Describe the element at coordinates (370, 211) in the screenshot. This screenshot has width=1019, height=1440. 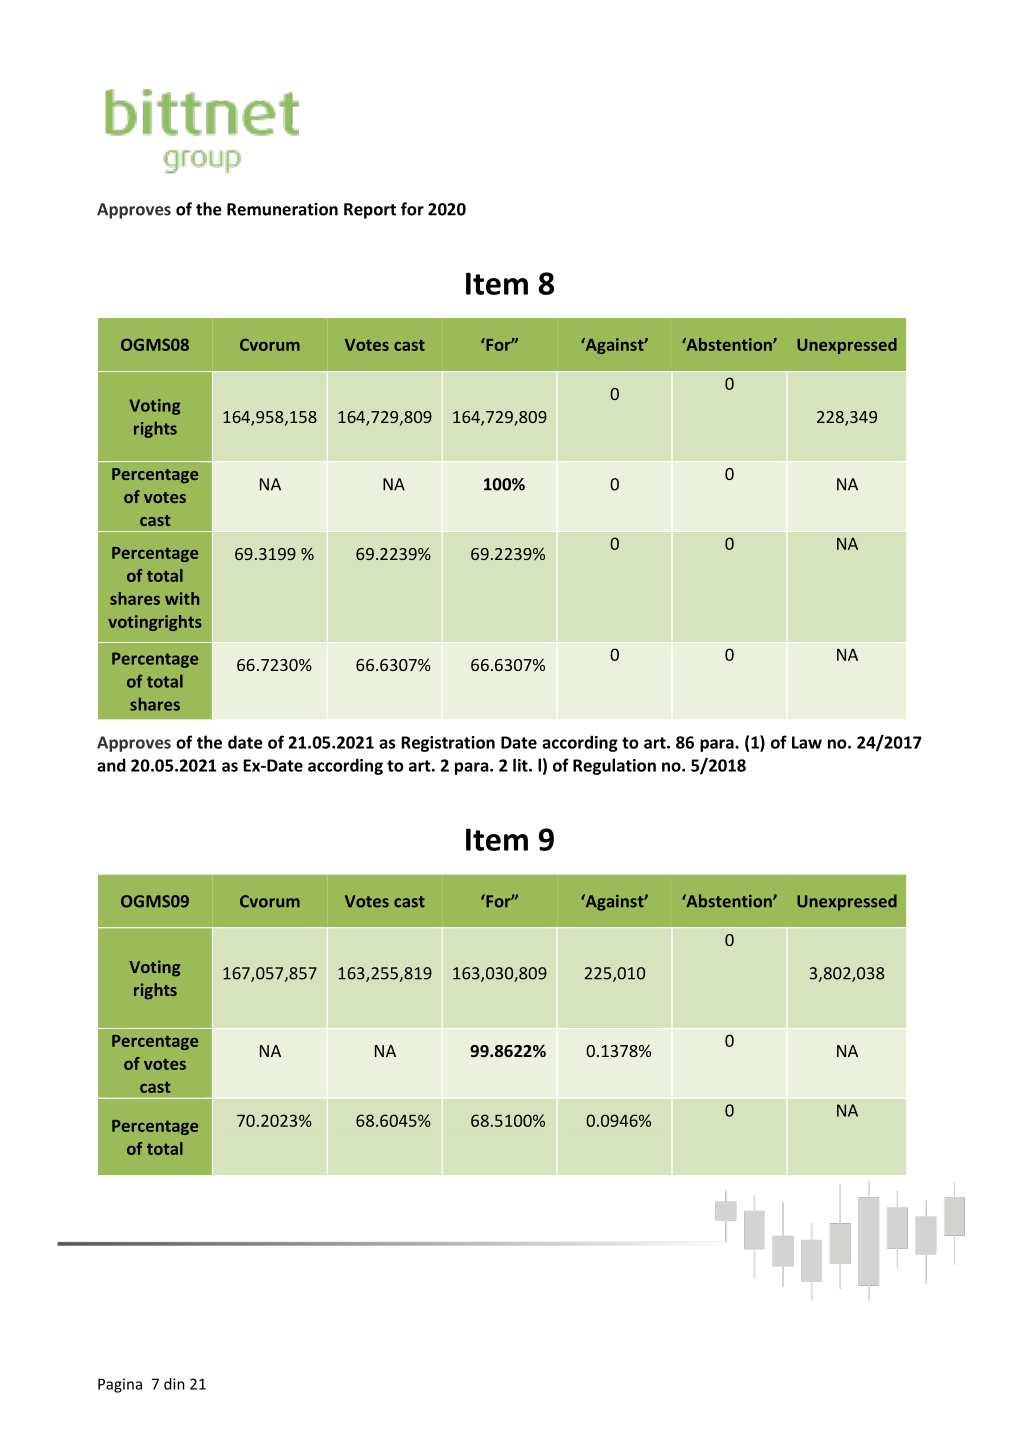
I see `Report` at that location.
